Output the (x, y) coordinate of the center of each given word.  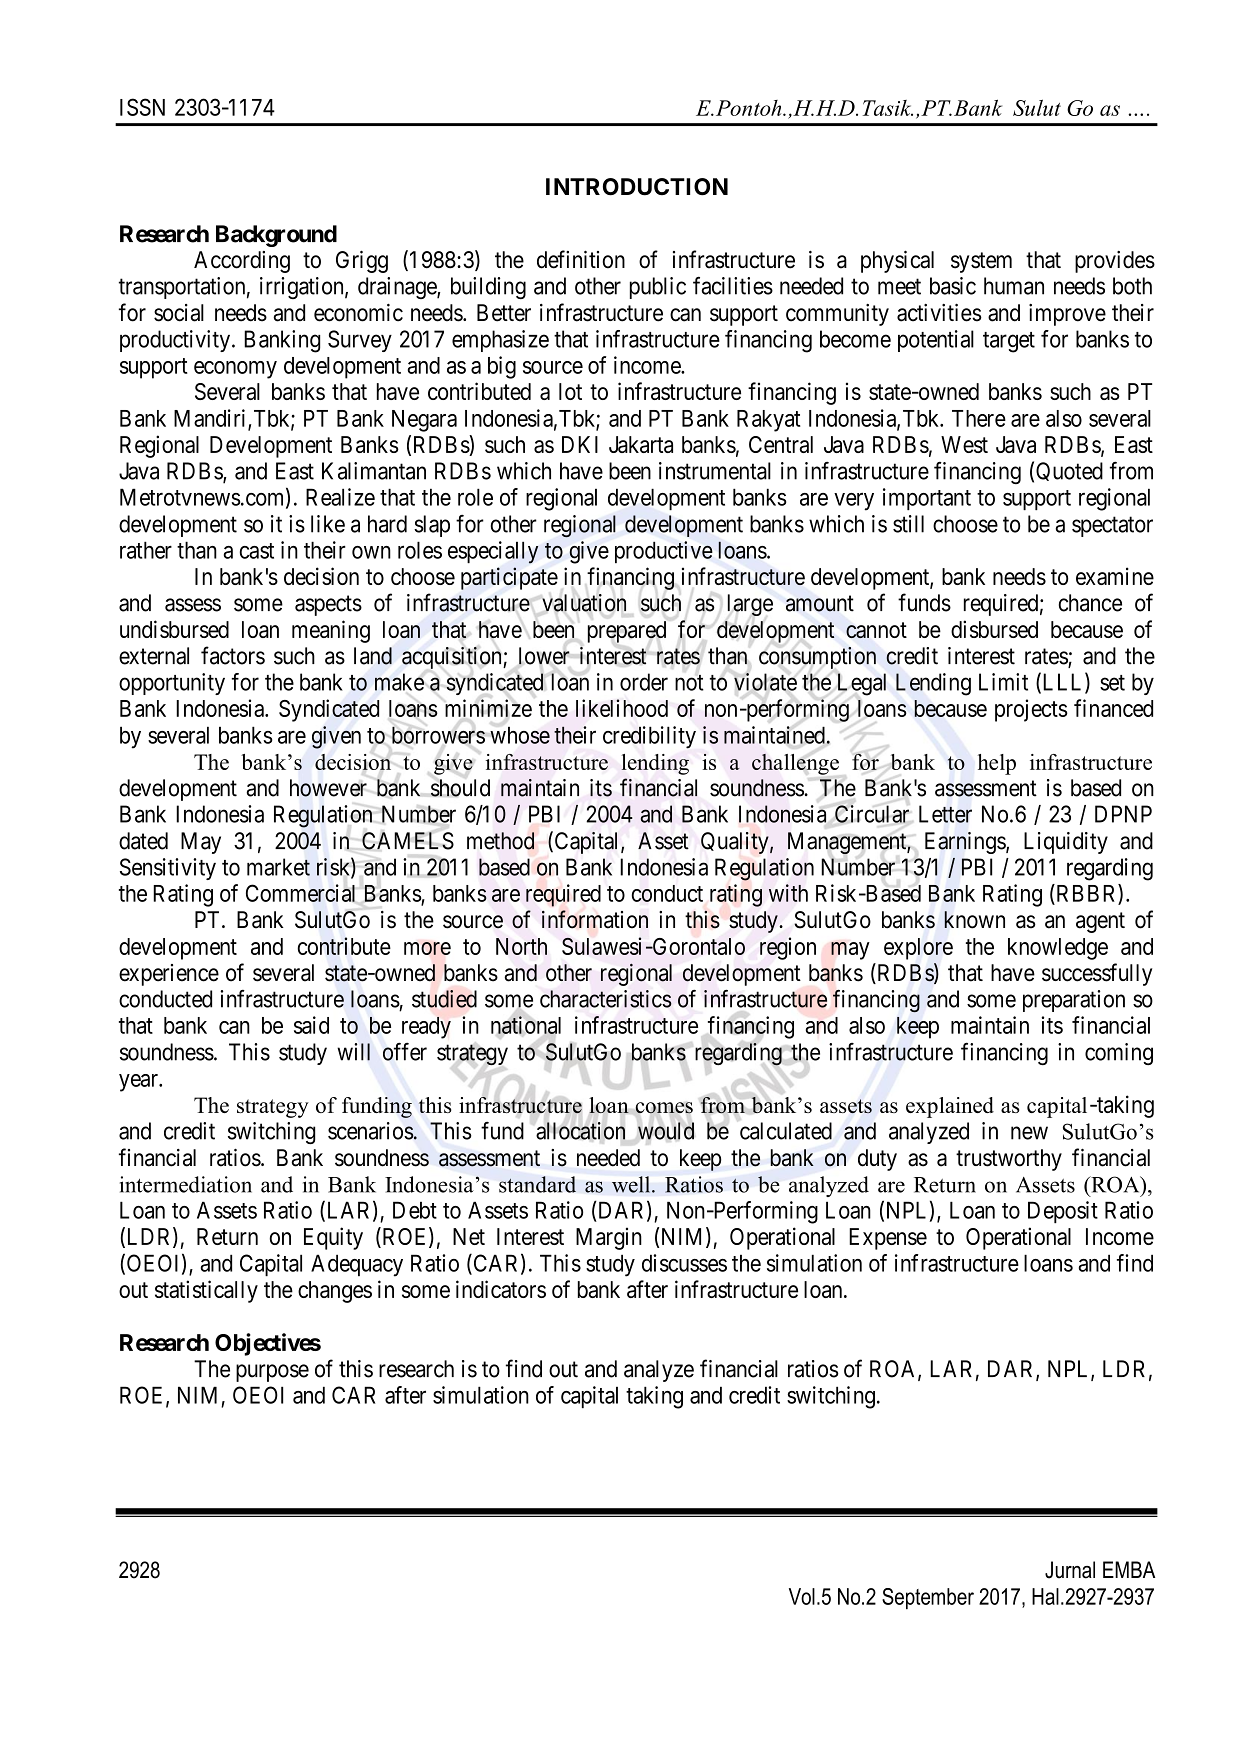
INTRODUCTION (637, 187)
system (981, 262)
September (928, 1598)
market (278, 867)
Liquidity (1066, 843)
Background (276, 236)
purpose (272, 1373)
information (595, 919)
